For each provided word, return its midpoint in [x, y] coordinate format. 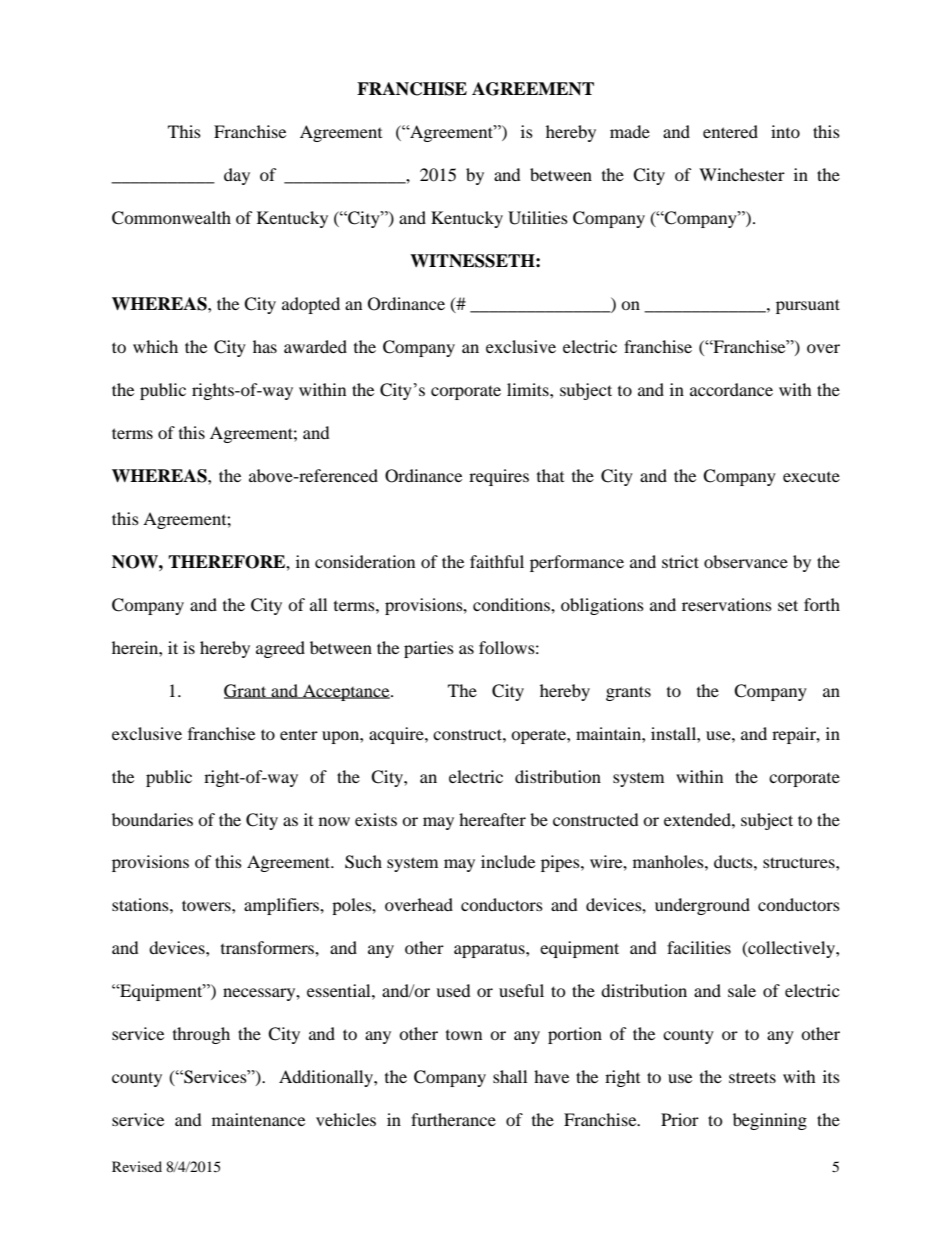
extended [698, 819]
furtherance [453, 1119]
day [237, 176]
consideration [365, 561]
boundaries [152, 819]
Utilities [538, 218]
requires [499, 477]
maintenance [258, 1119]
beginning [770, 1121]
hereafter [492, 819]
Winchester [742, 174]
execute [811, 477]
